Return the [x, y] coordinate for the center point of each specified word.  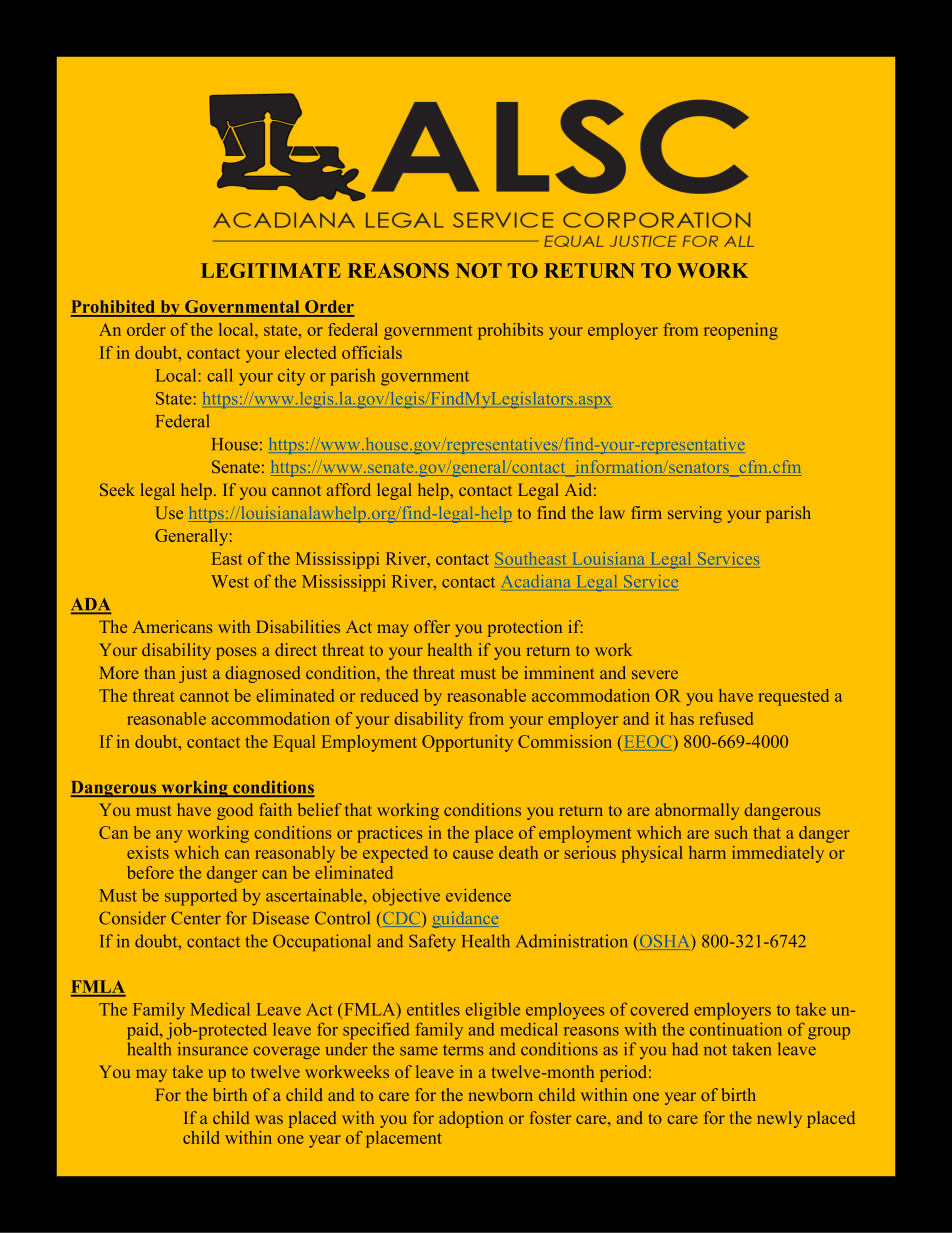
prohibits [510, 331]
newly [779, 1119]
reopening [741, 331]
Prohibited [114, 308]
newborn [500, 1094]
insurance [213, 1049]
